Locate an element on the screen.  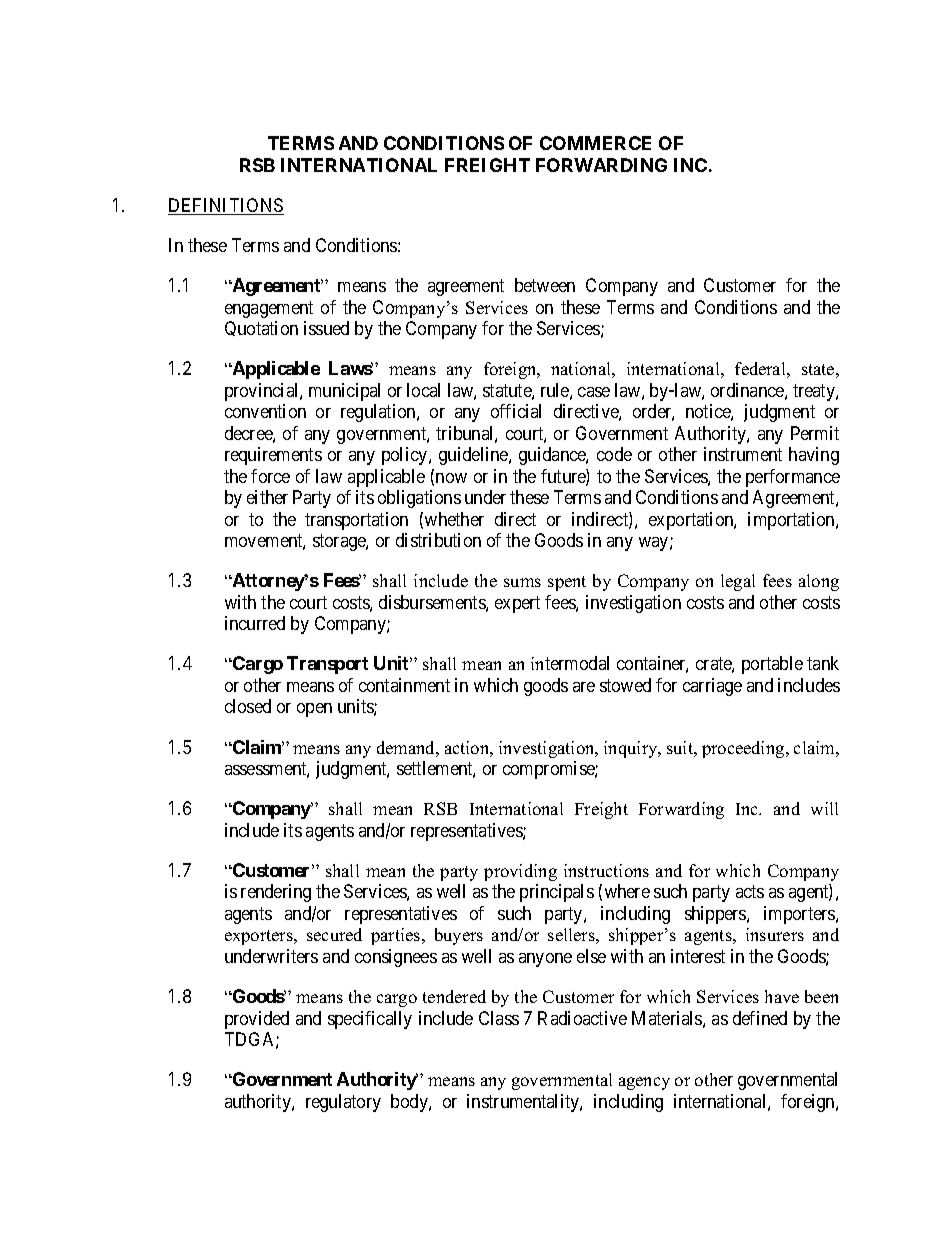
open is located at coordinates (314, 710).
